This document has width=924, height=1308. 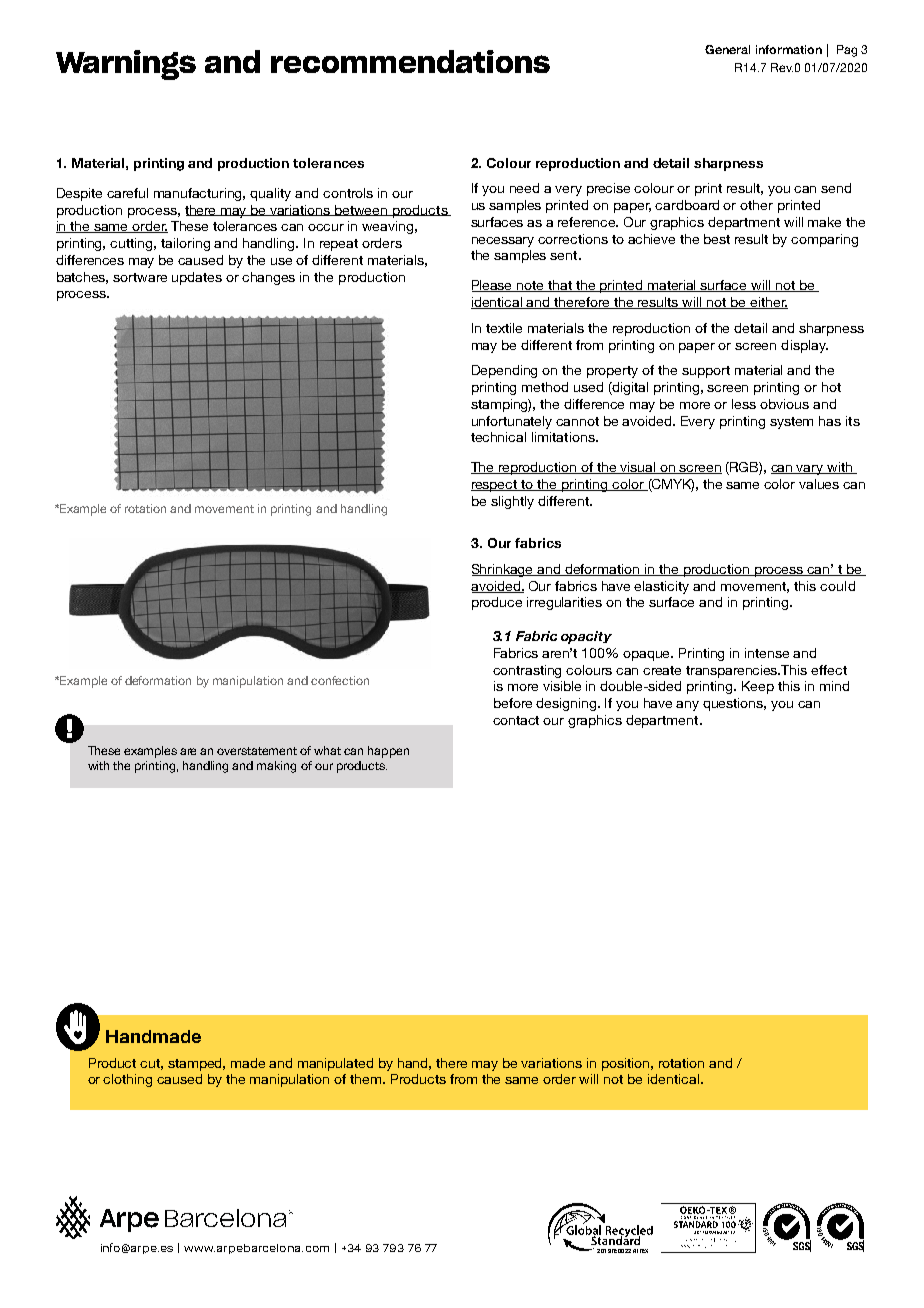 What do you see at coordinates (410, 61) in the document?
I see `recommendations` at bounding box center [410, 61].
